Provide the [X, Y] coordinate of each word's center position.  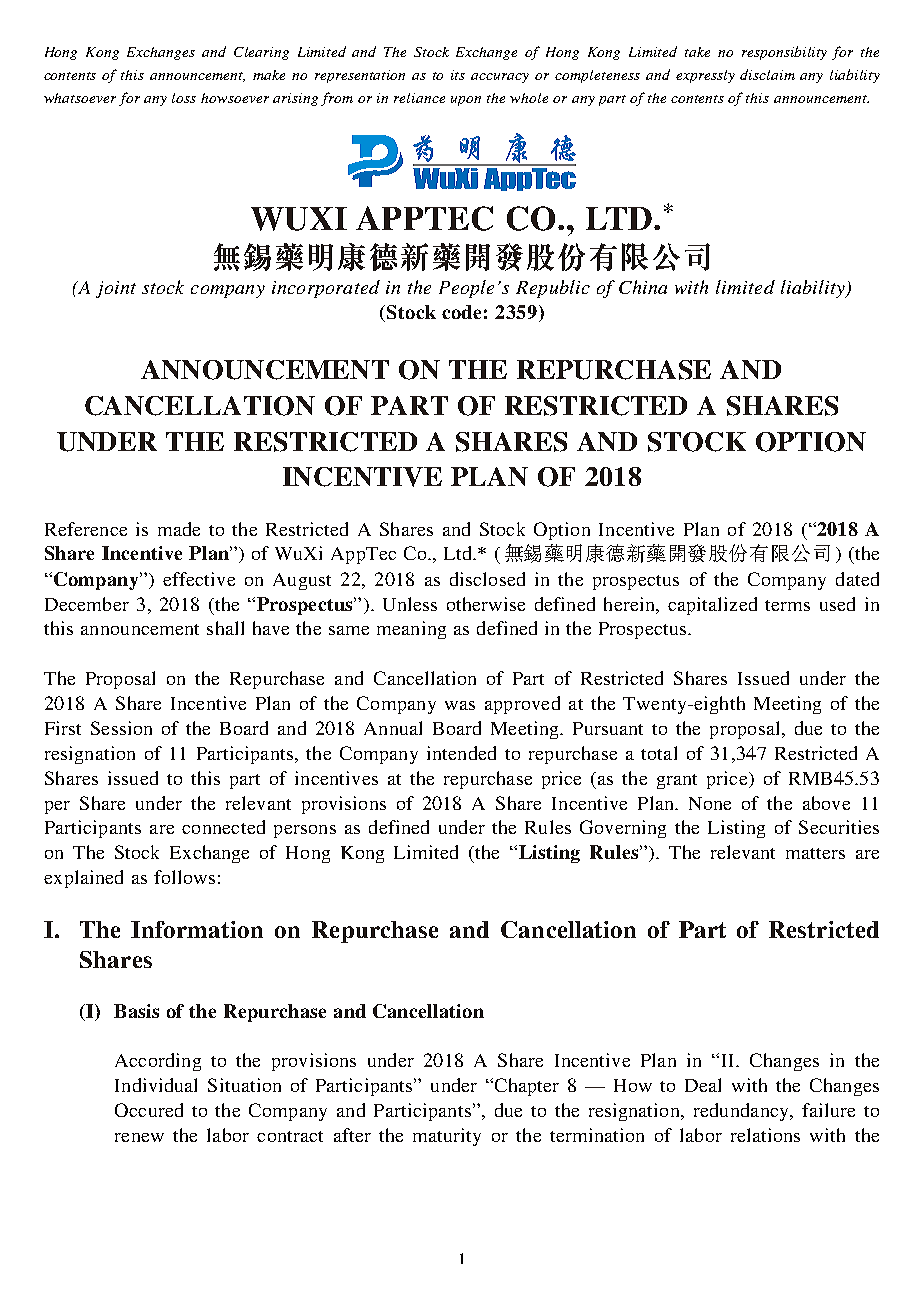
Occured [149, 1110]
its [458, 75]
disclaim [767, 74]
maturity [447, 1137]
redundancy [742, 1112]
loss [184, 98]
